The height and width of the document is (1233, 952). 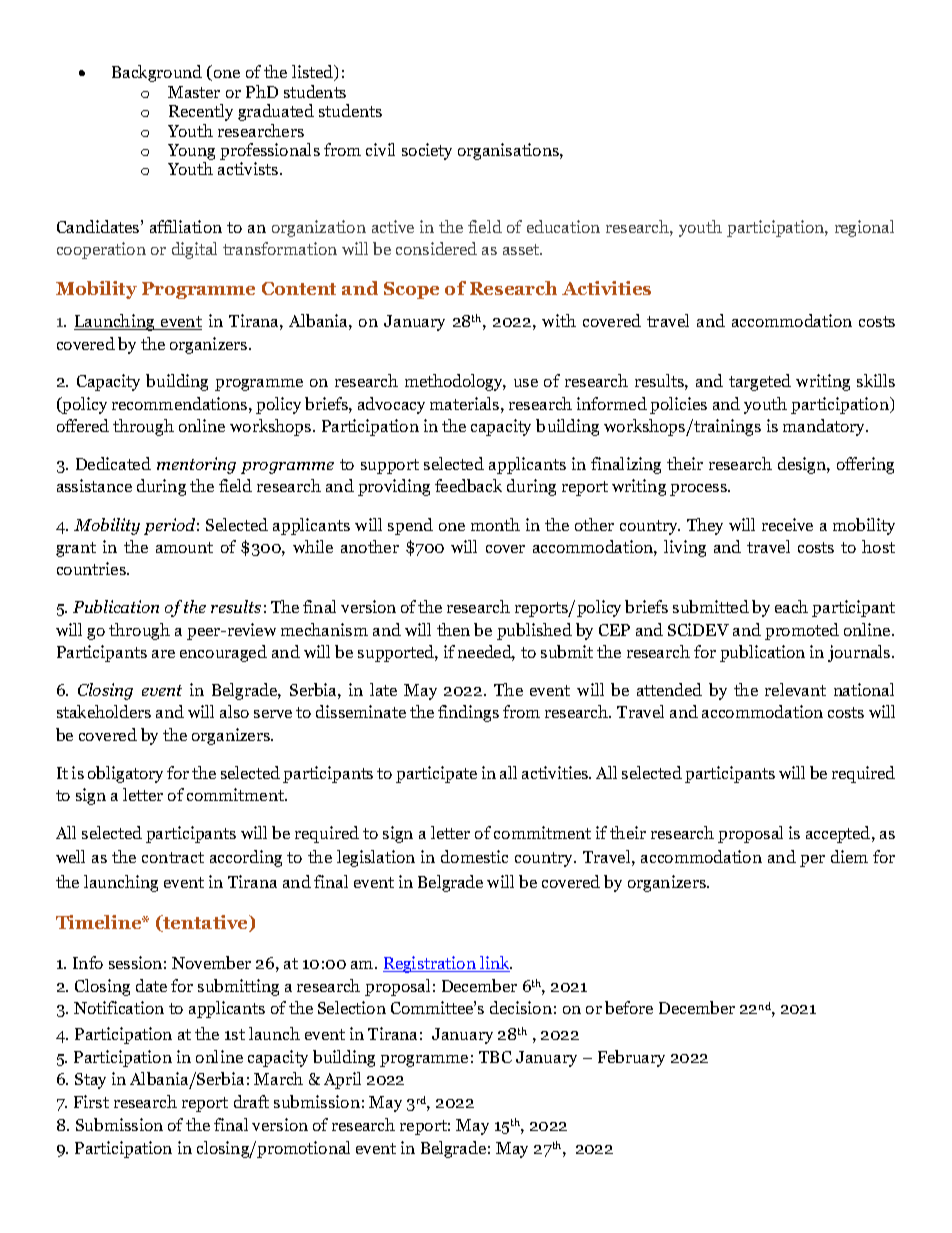 What do you see at coordinates (791, 606) in the document?
I see `each` at bounding box center [791, 606].
